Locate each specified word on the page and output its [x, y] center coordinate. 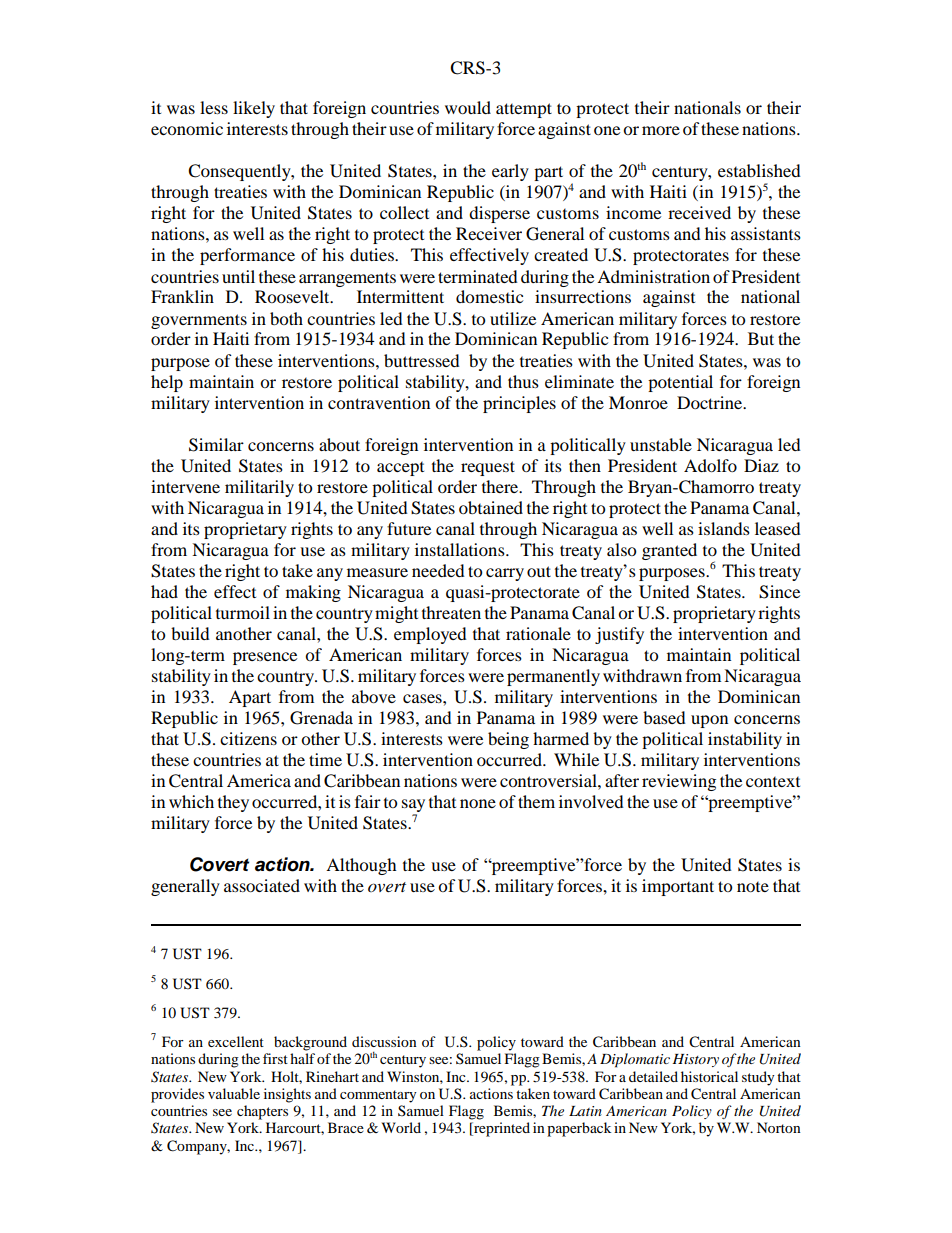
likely [254, 109]
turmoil [243, 612]
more [661, 130]
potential [680, 383]
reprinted [501, 1129]
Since [779, 592]
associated [262, 885]
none [478, 803]
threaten [451, 612]
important [678, 887]
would [468, 107]
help [167, 383]
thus [523, 381]
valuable [234, 1093]
